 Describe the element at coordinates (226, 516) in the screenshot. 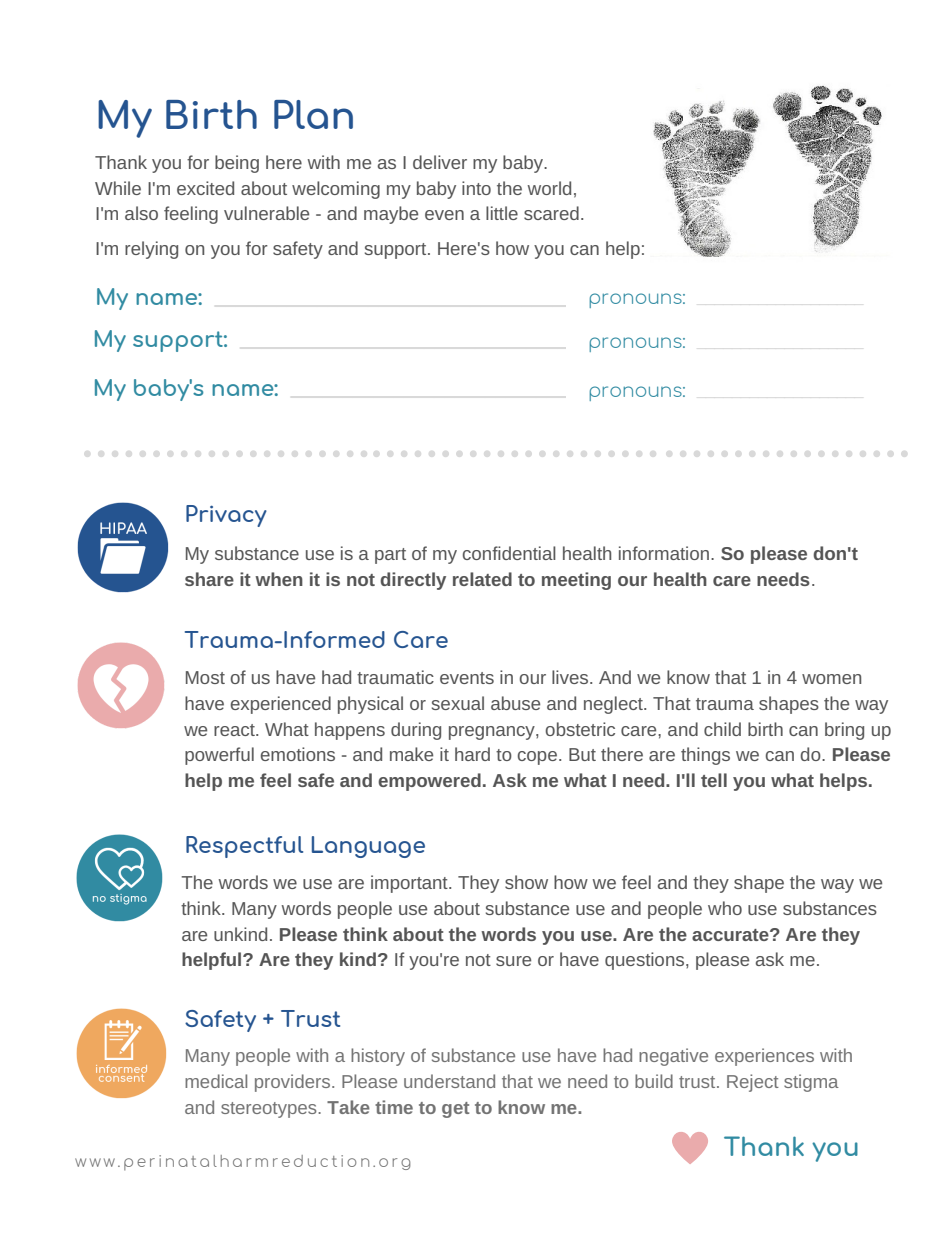

I see `Privacy` at that location.
